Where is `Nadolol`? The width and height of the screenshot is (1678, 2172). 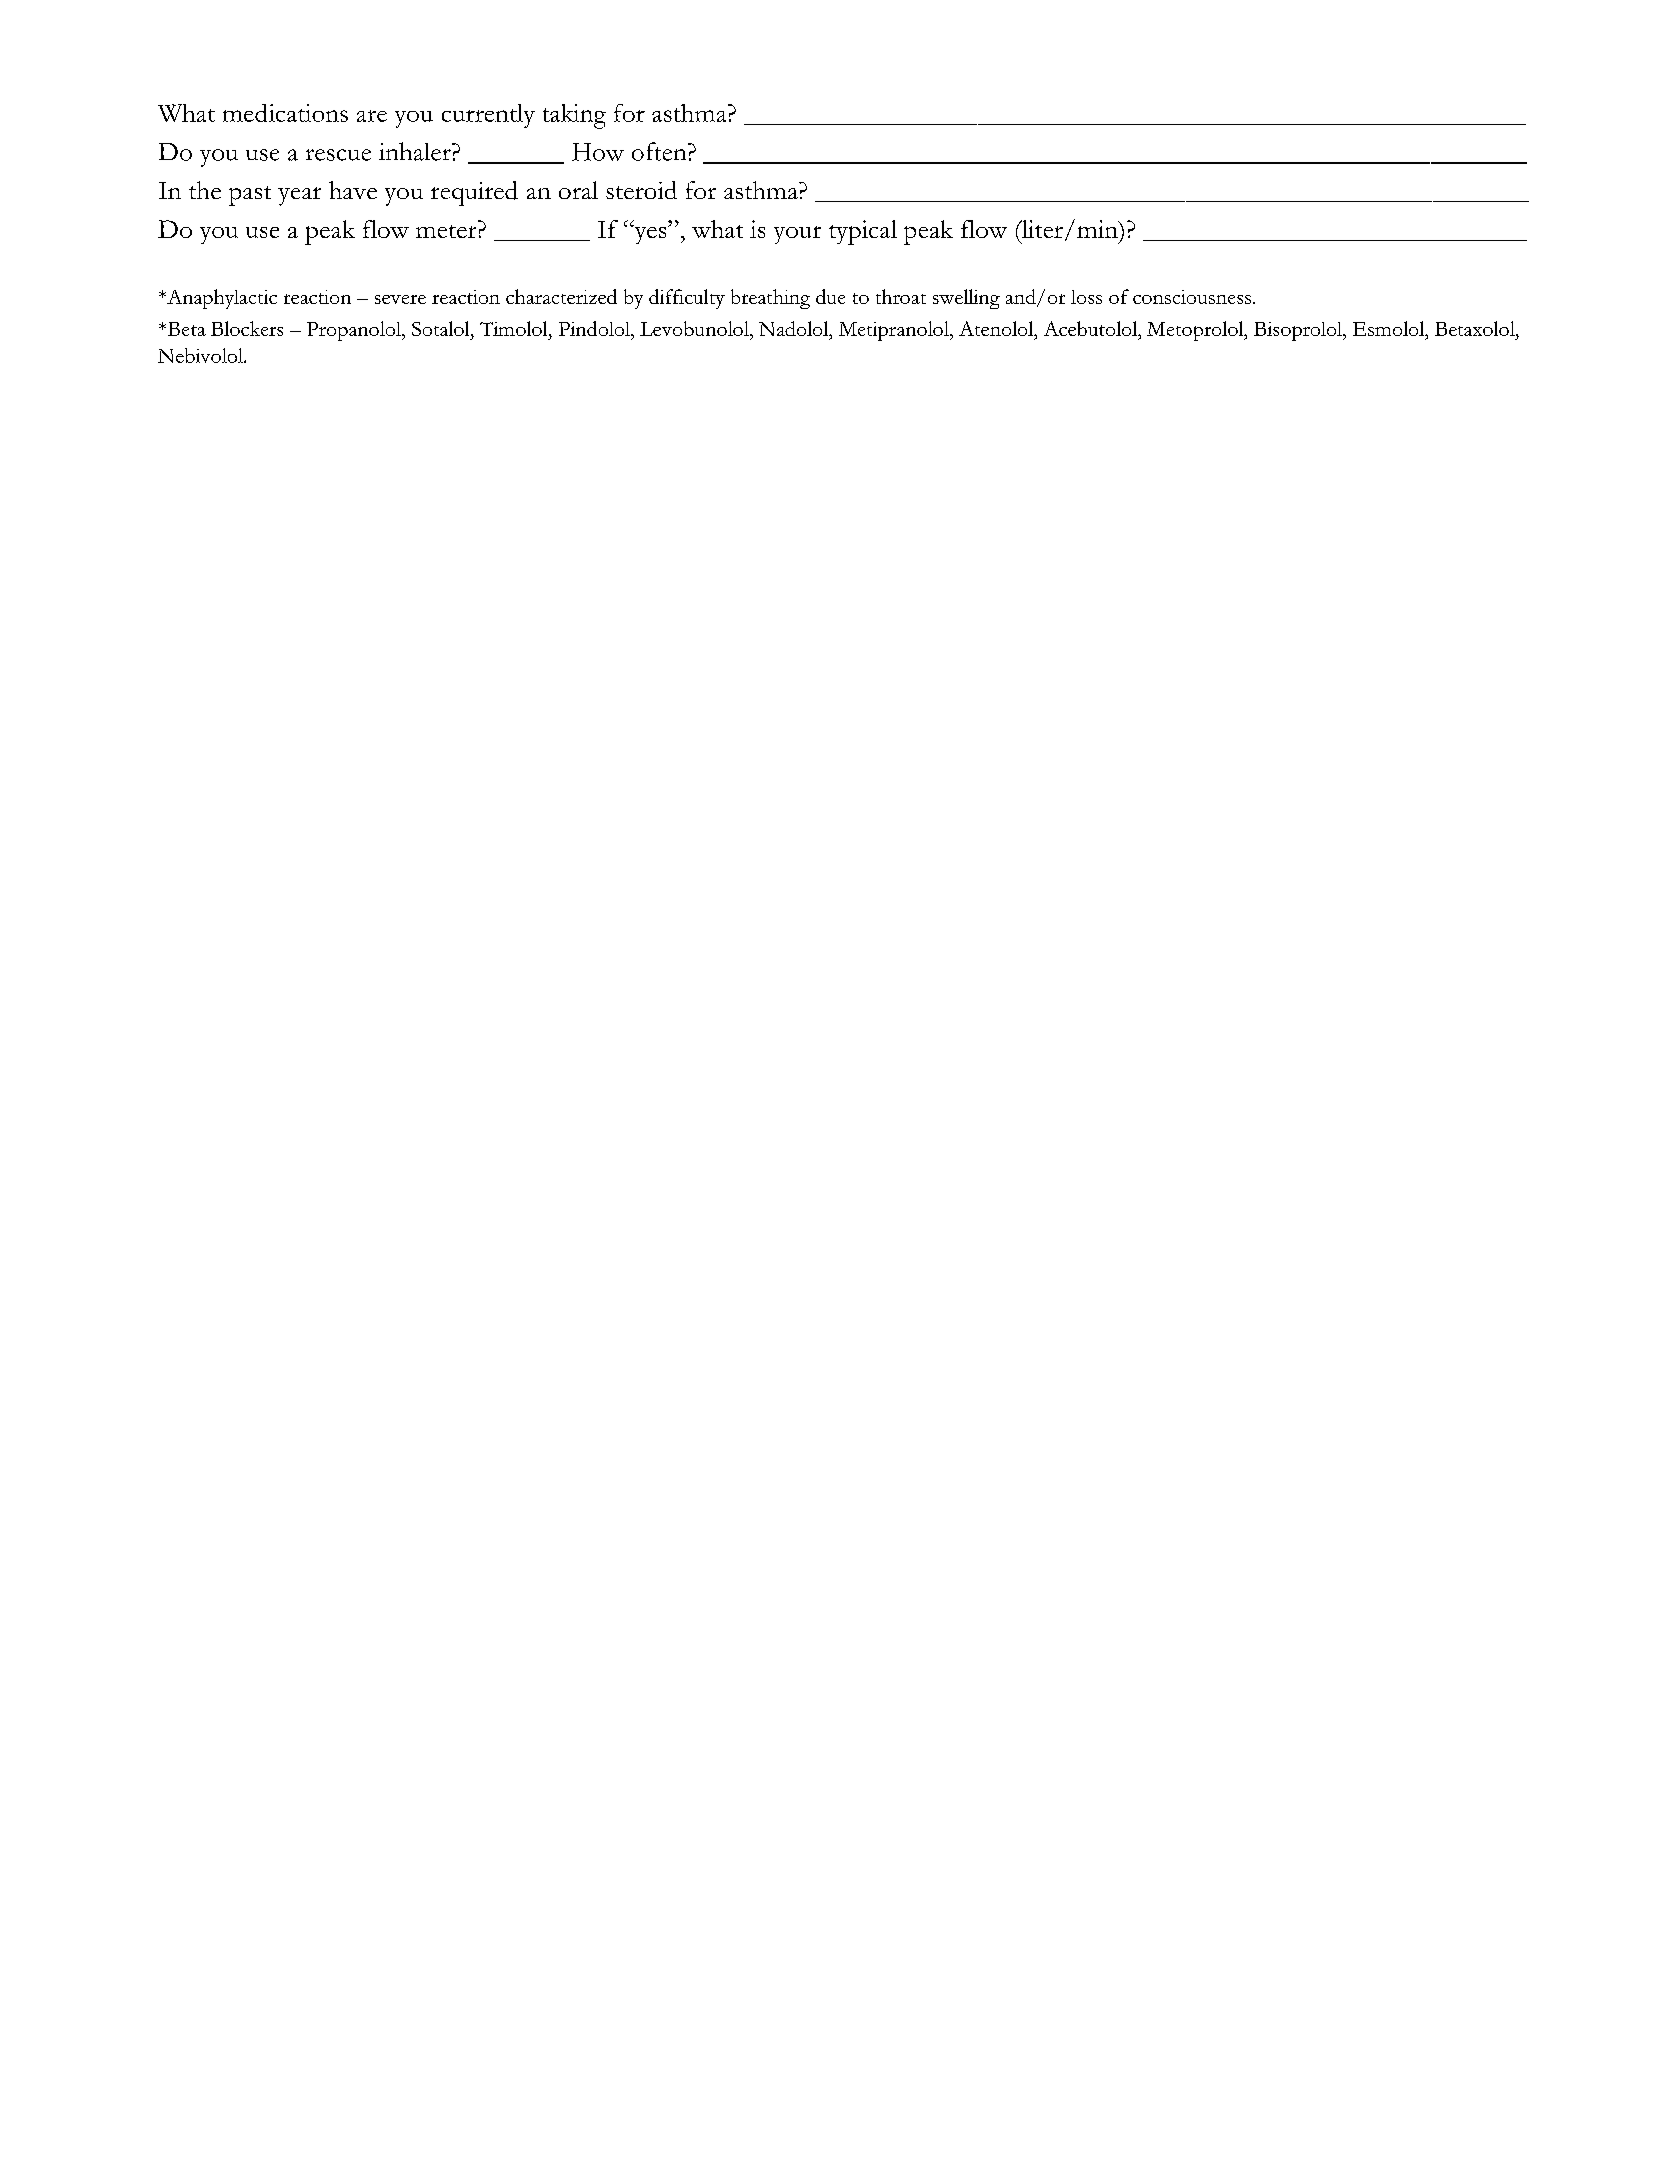
Nadolol is located at coordinates (795, 330).
